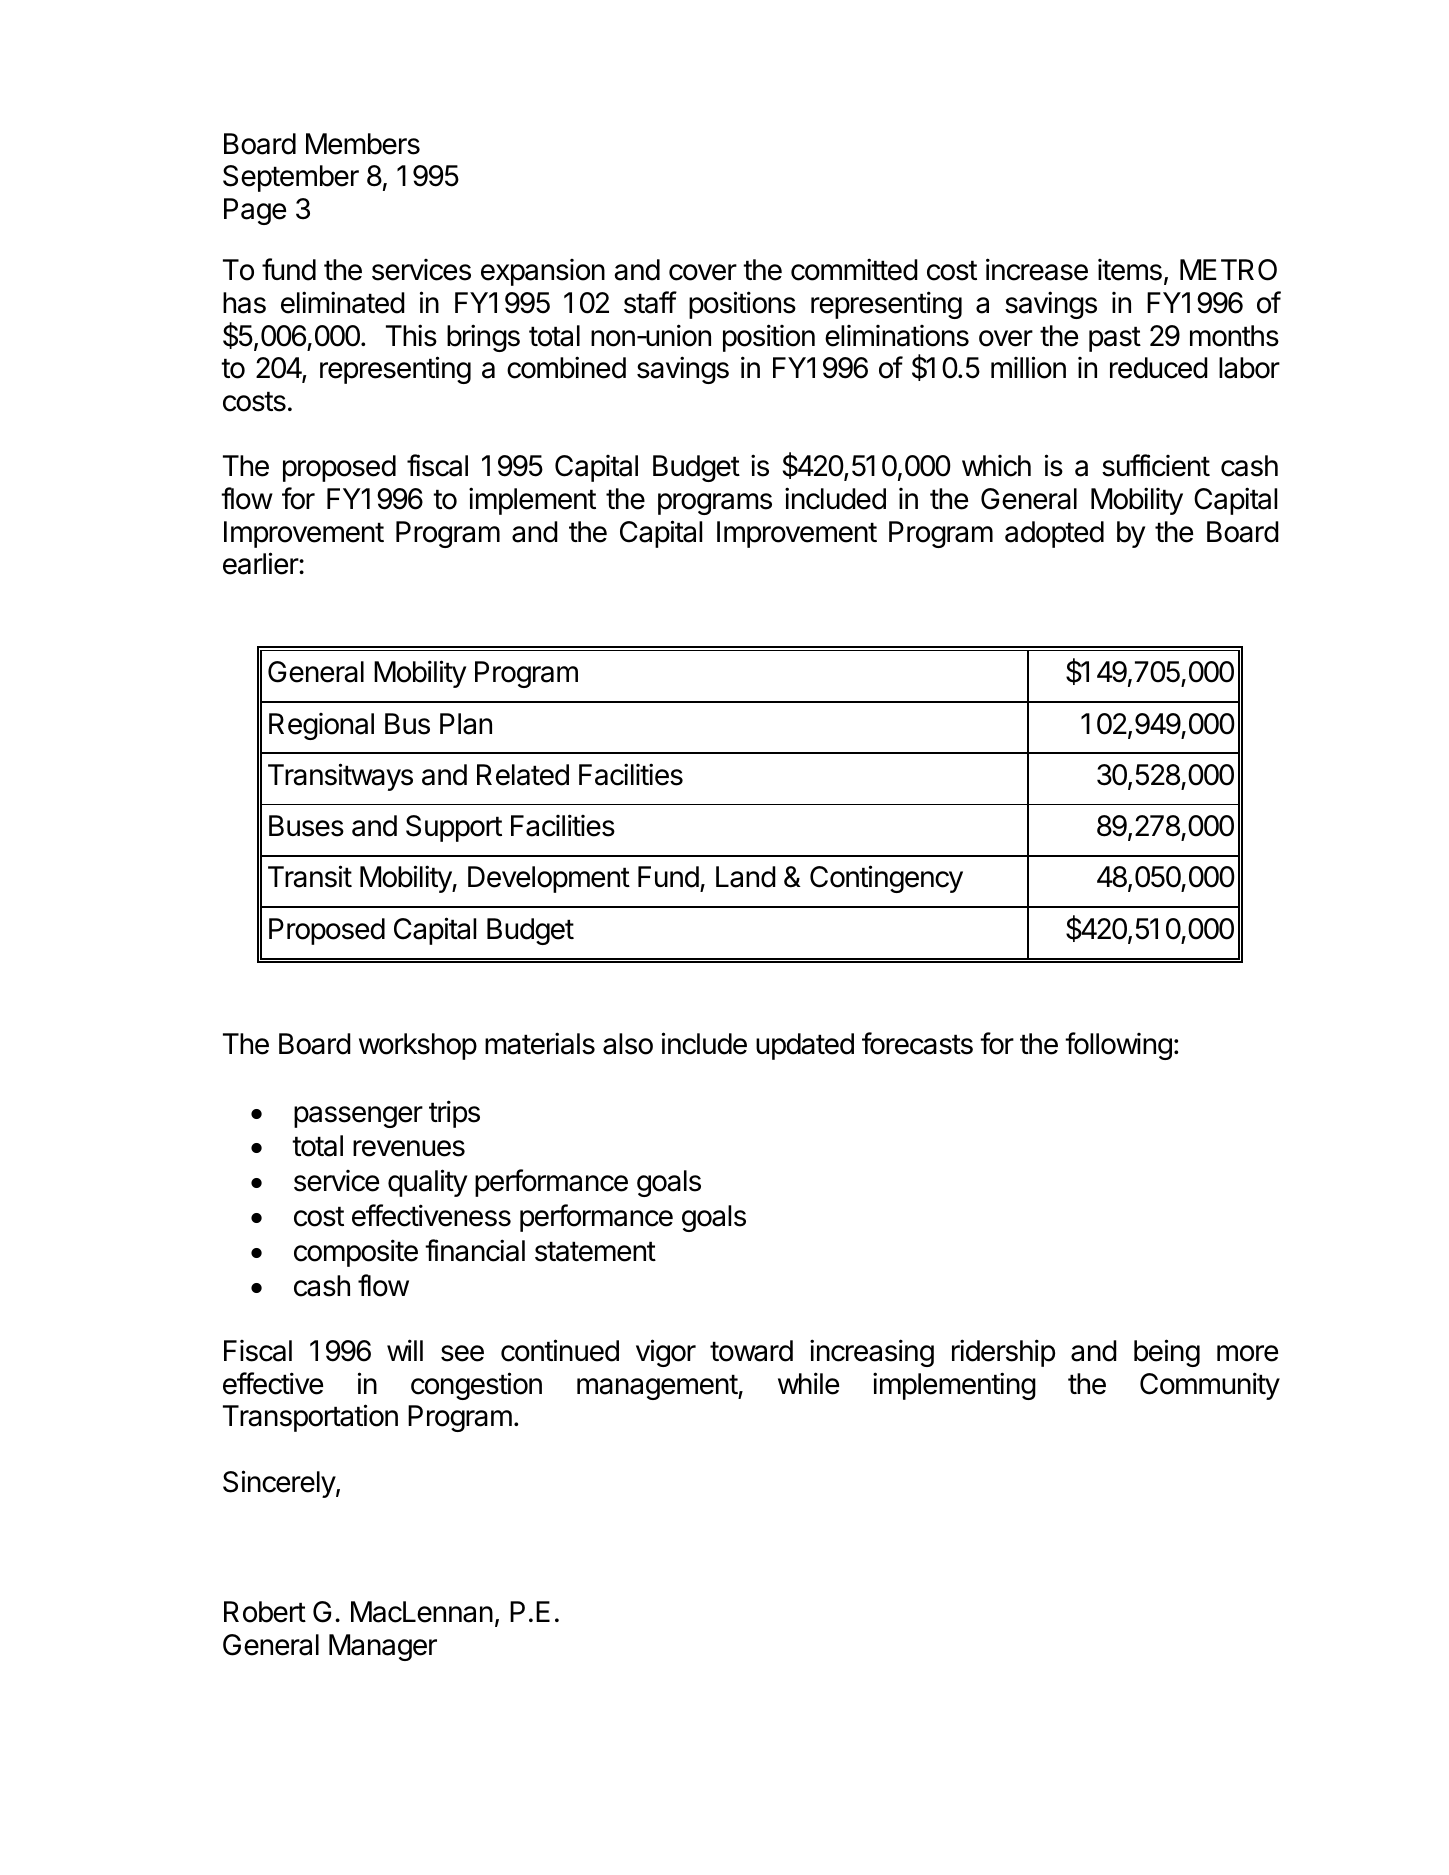 The image size is (1449, 1875). I want to click on Manager, so click(383, 1647).
